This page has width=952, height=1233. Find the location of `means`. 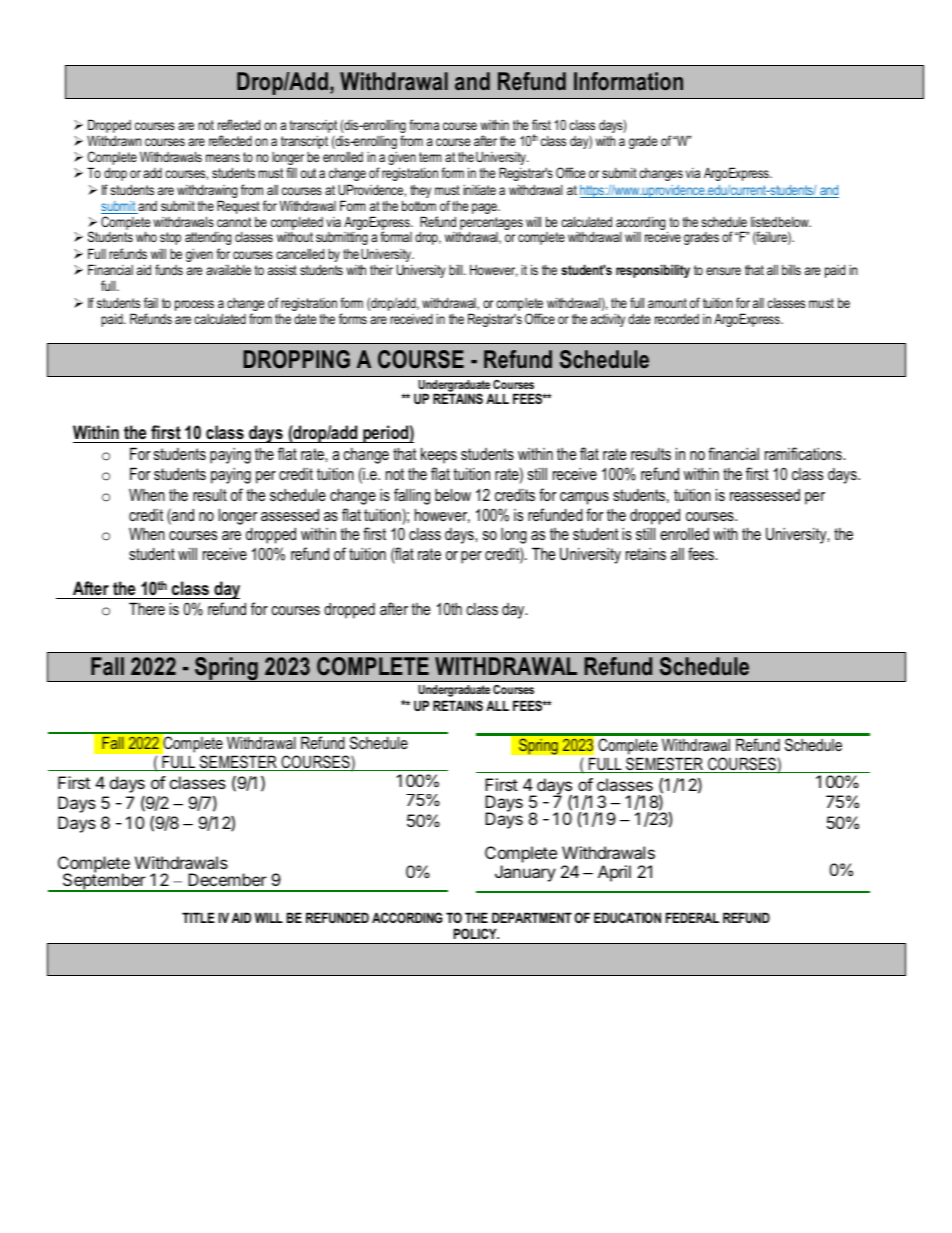

means is located at coordinates (223, 158).
